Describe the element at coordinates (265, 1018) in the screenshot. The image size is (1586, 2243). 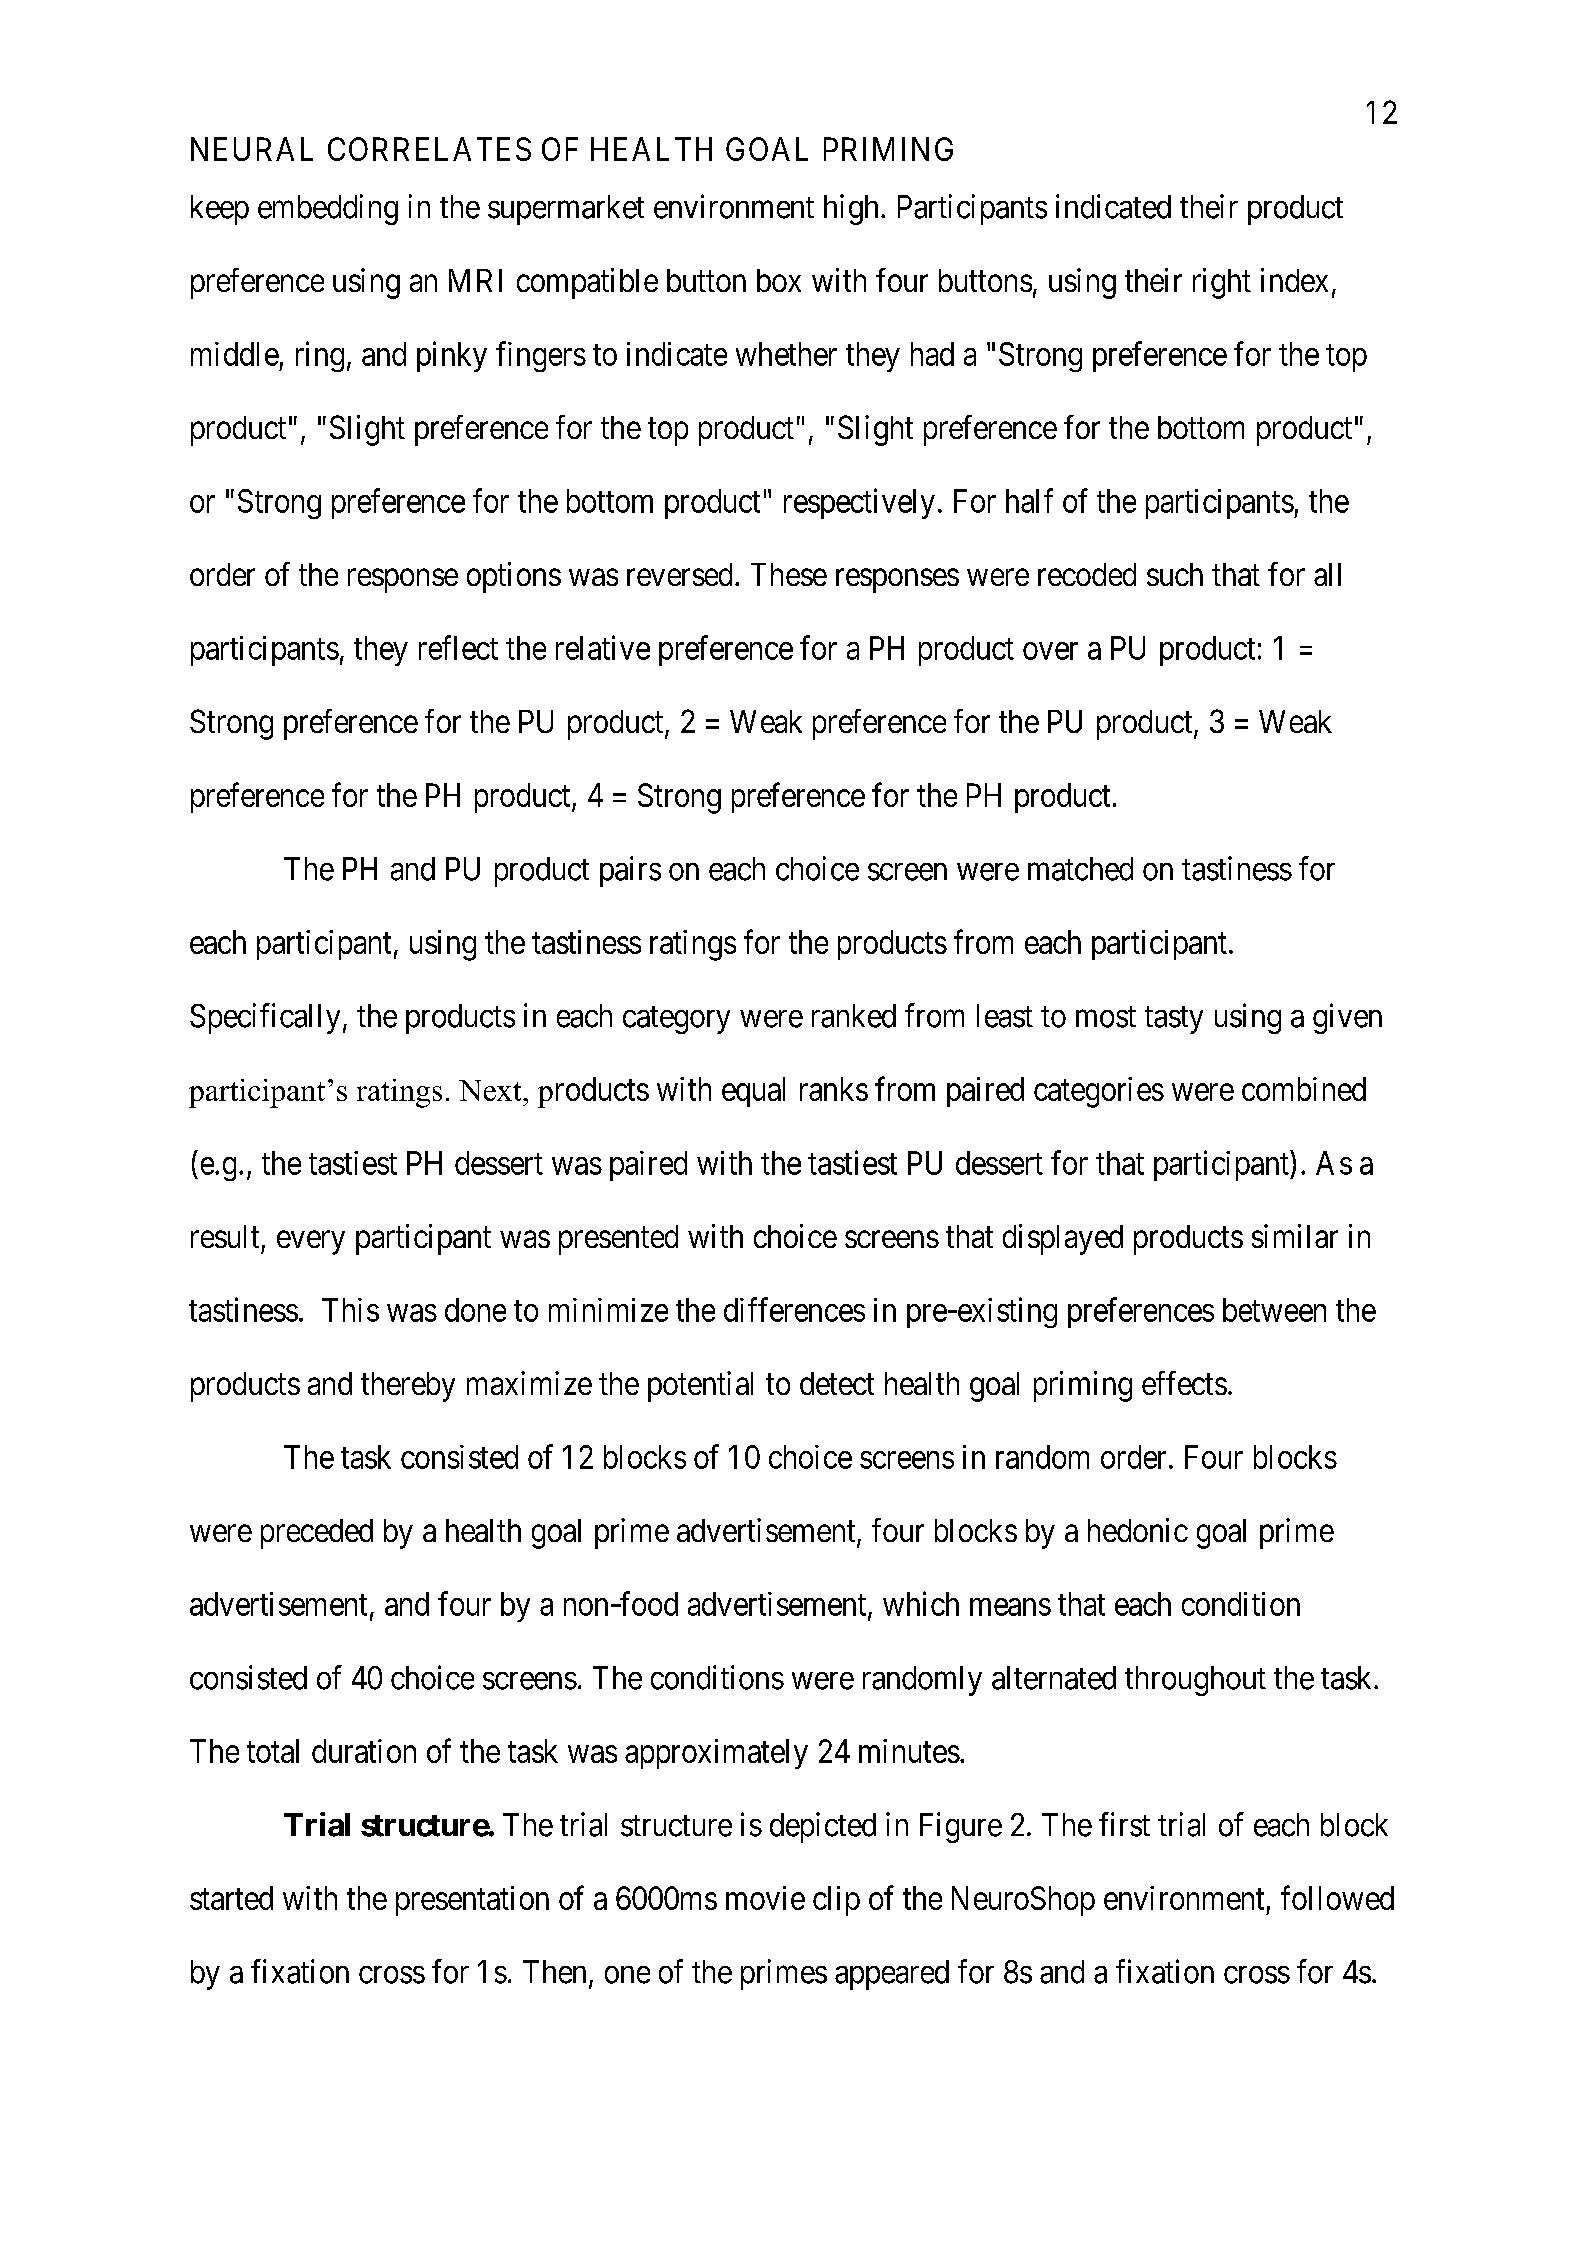
I see `Specifically` at that location.
